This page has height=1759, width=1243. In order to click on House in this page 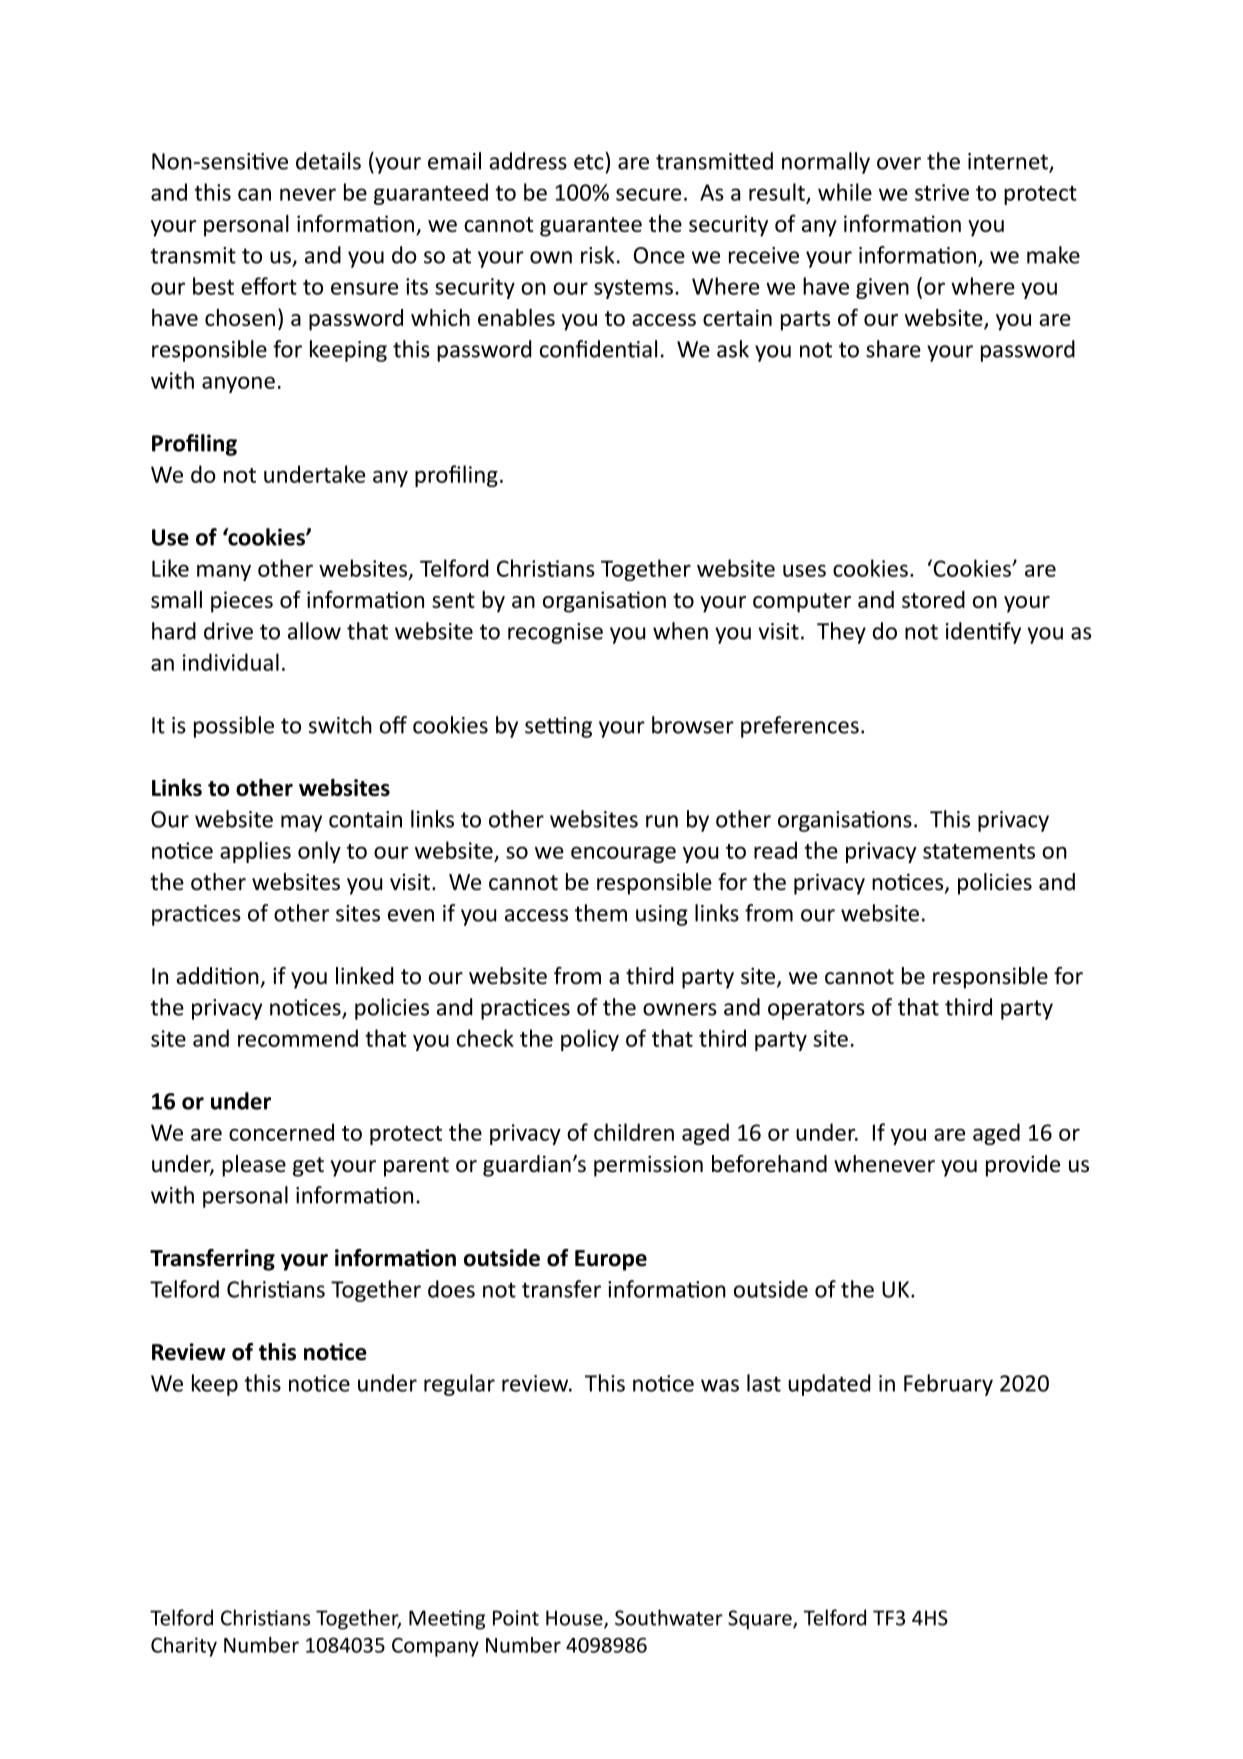, I will do `click(575, 1619)`.
